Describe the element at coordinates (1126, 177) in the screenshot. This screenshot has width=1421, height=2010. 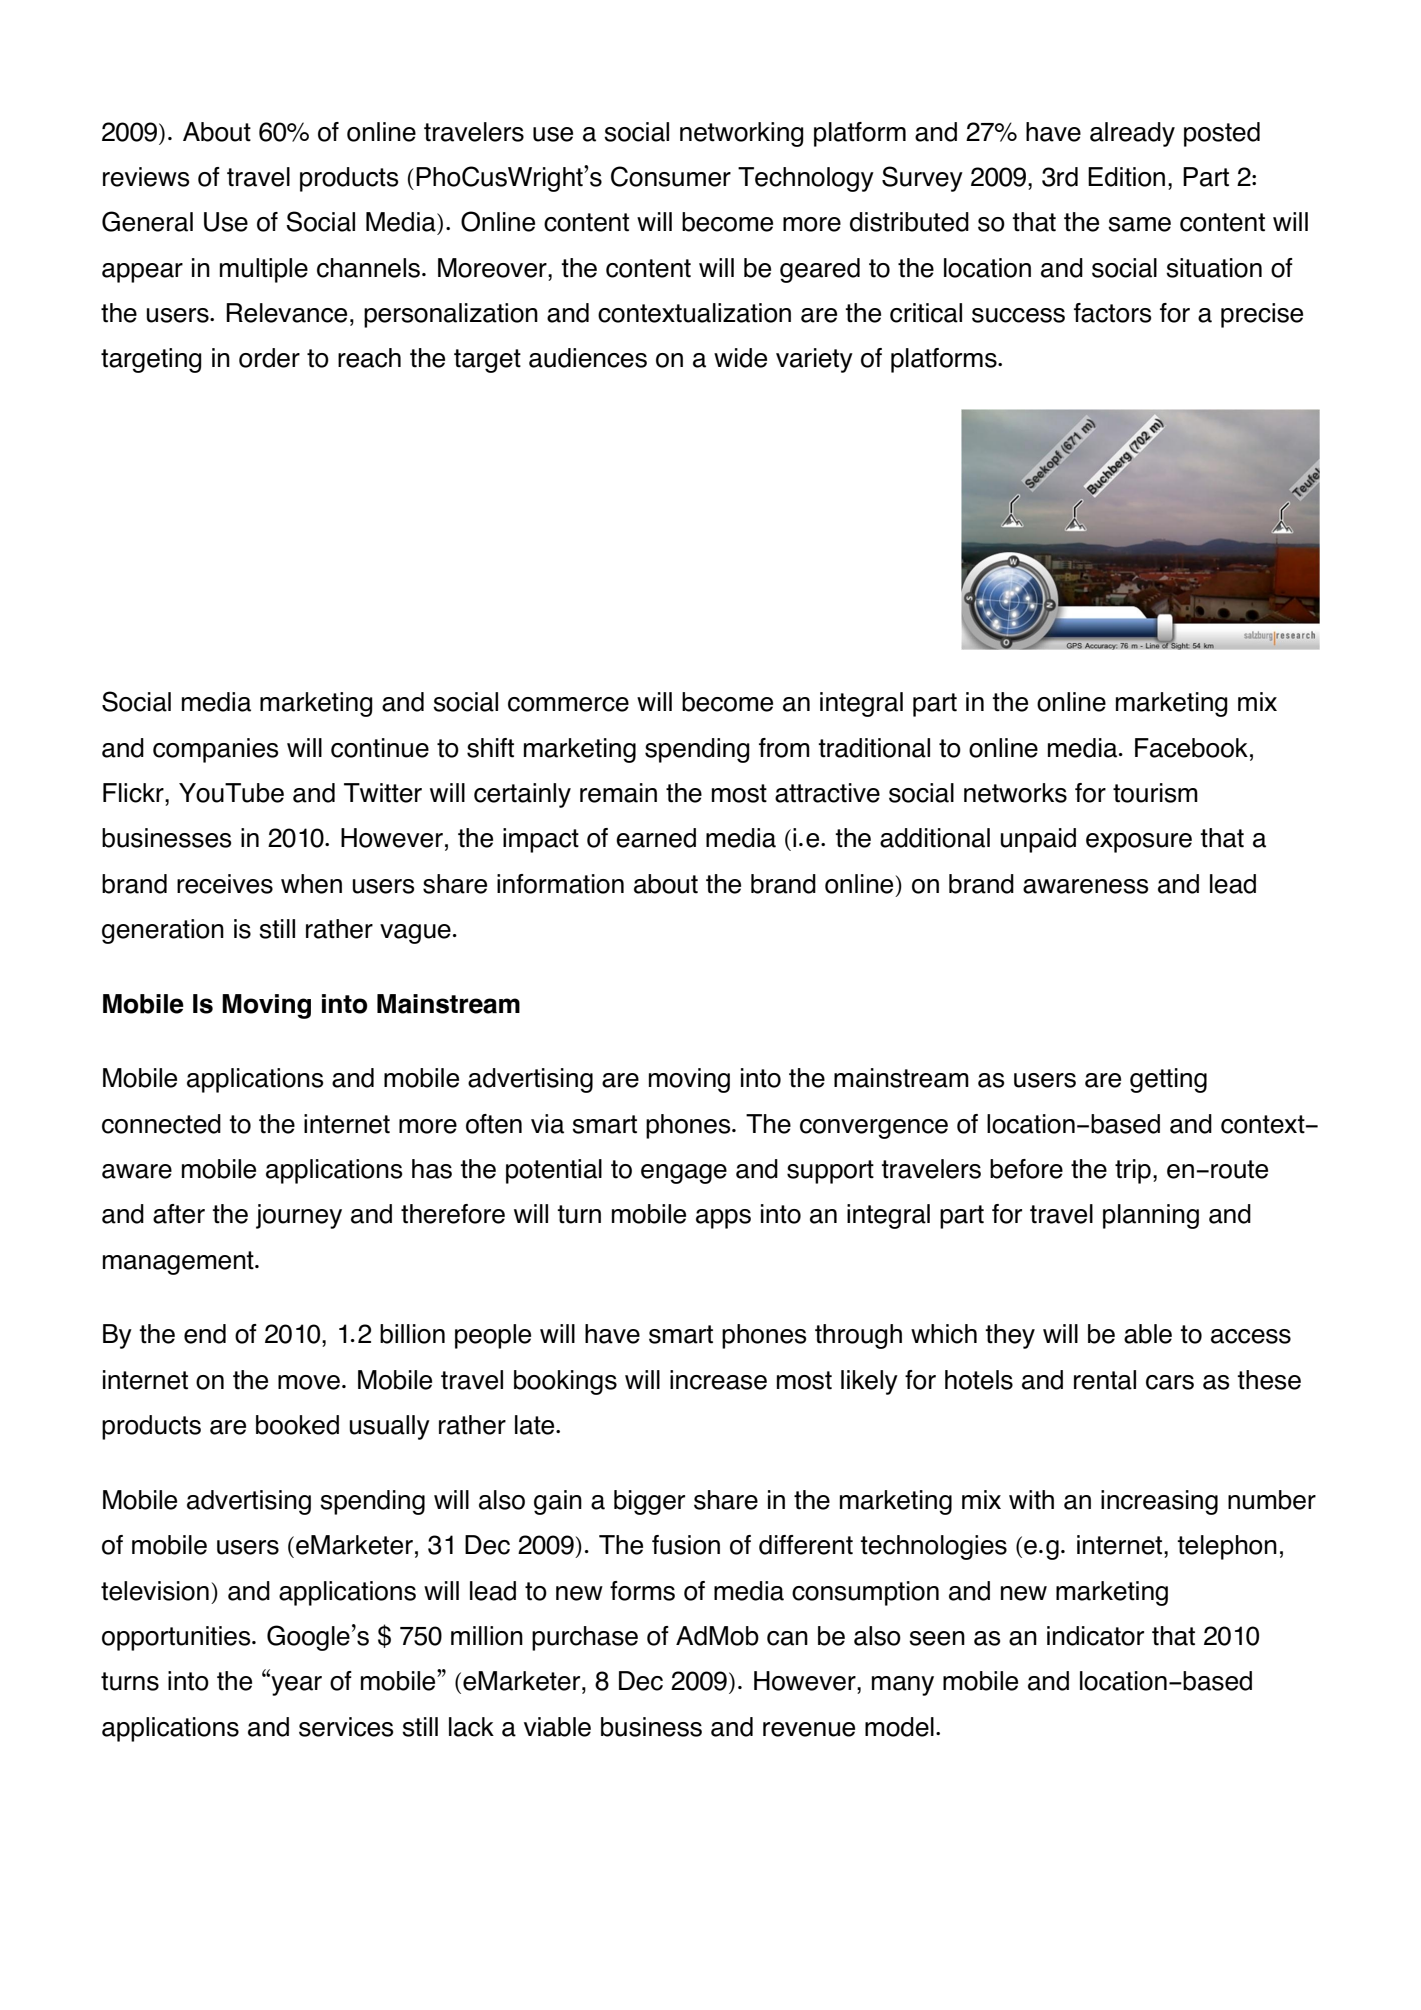
I see `Edition` at that location.
